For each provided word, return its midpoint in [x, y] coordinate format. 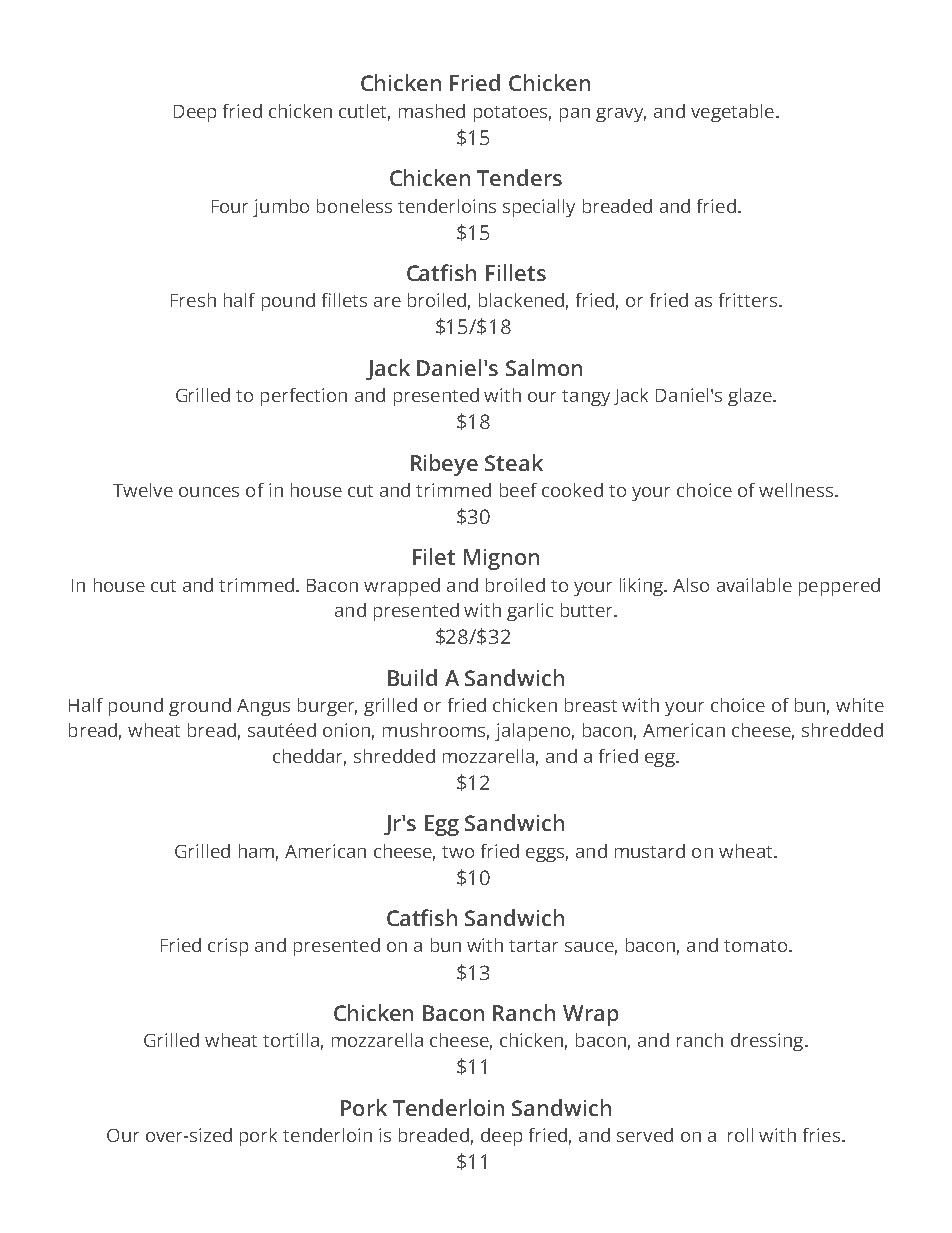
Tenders [519, 177]
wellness [796, 490]
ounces [209, 492]
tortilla [291, 1040]
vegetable [732, 113]
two [458, 852]
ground [200, 707]
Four [230, 206]
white [860, 705]
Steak [514, 462]
